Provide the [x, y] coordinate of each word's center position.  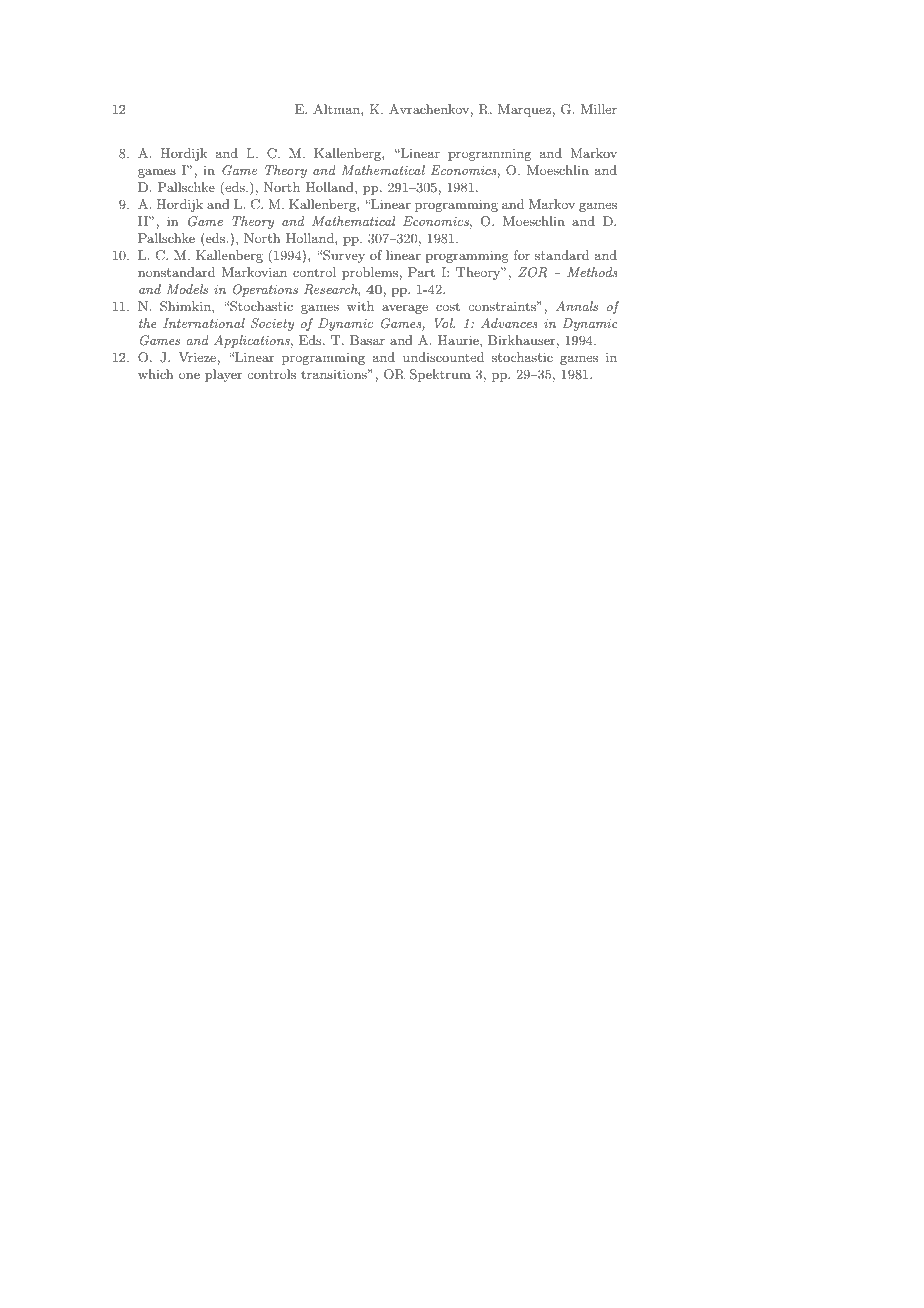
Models [187, 289]
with [360, 306]
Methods [592, 272]
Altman [337, 109]
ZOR [532, 272]
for [522, 255]
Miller [599, 109]
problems [370, 273]
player [223, 375]
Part [421, 272]
